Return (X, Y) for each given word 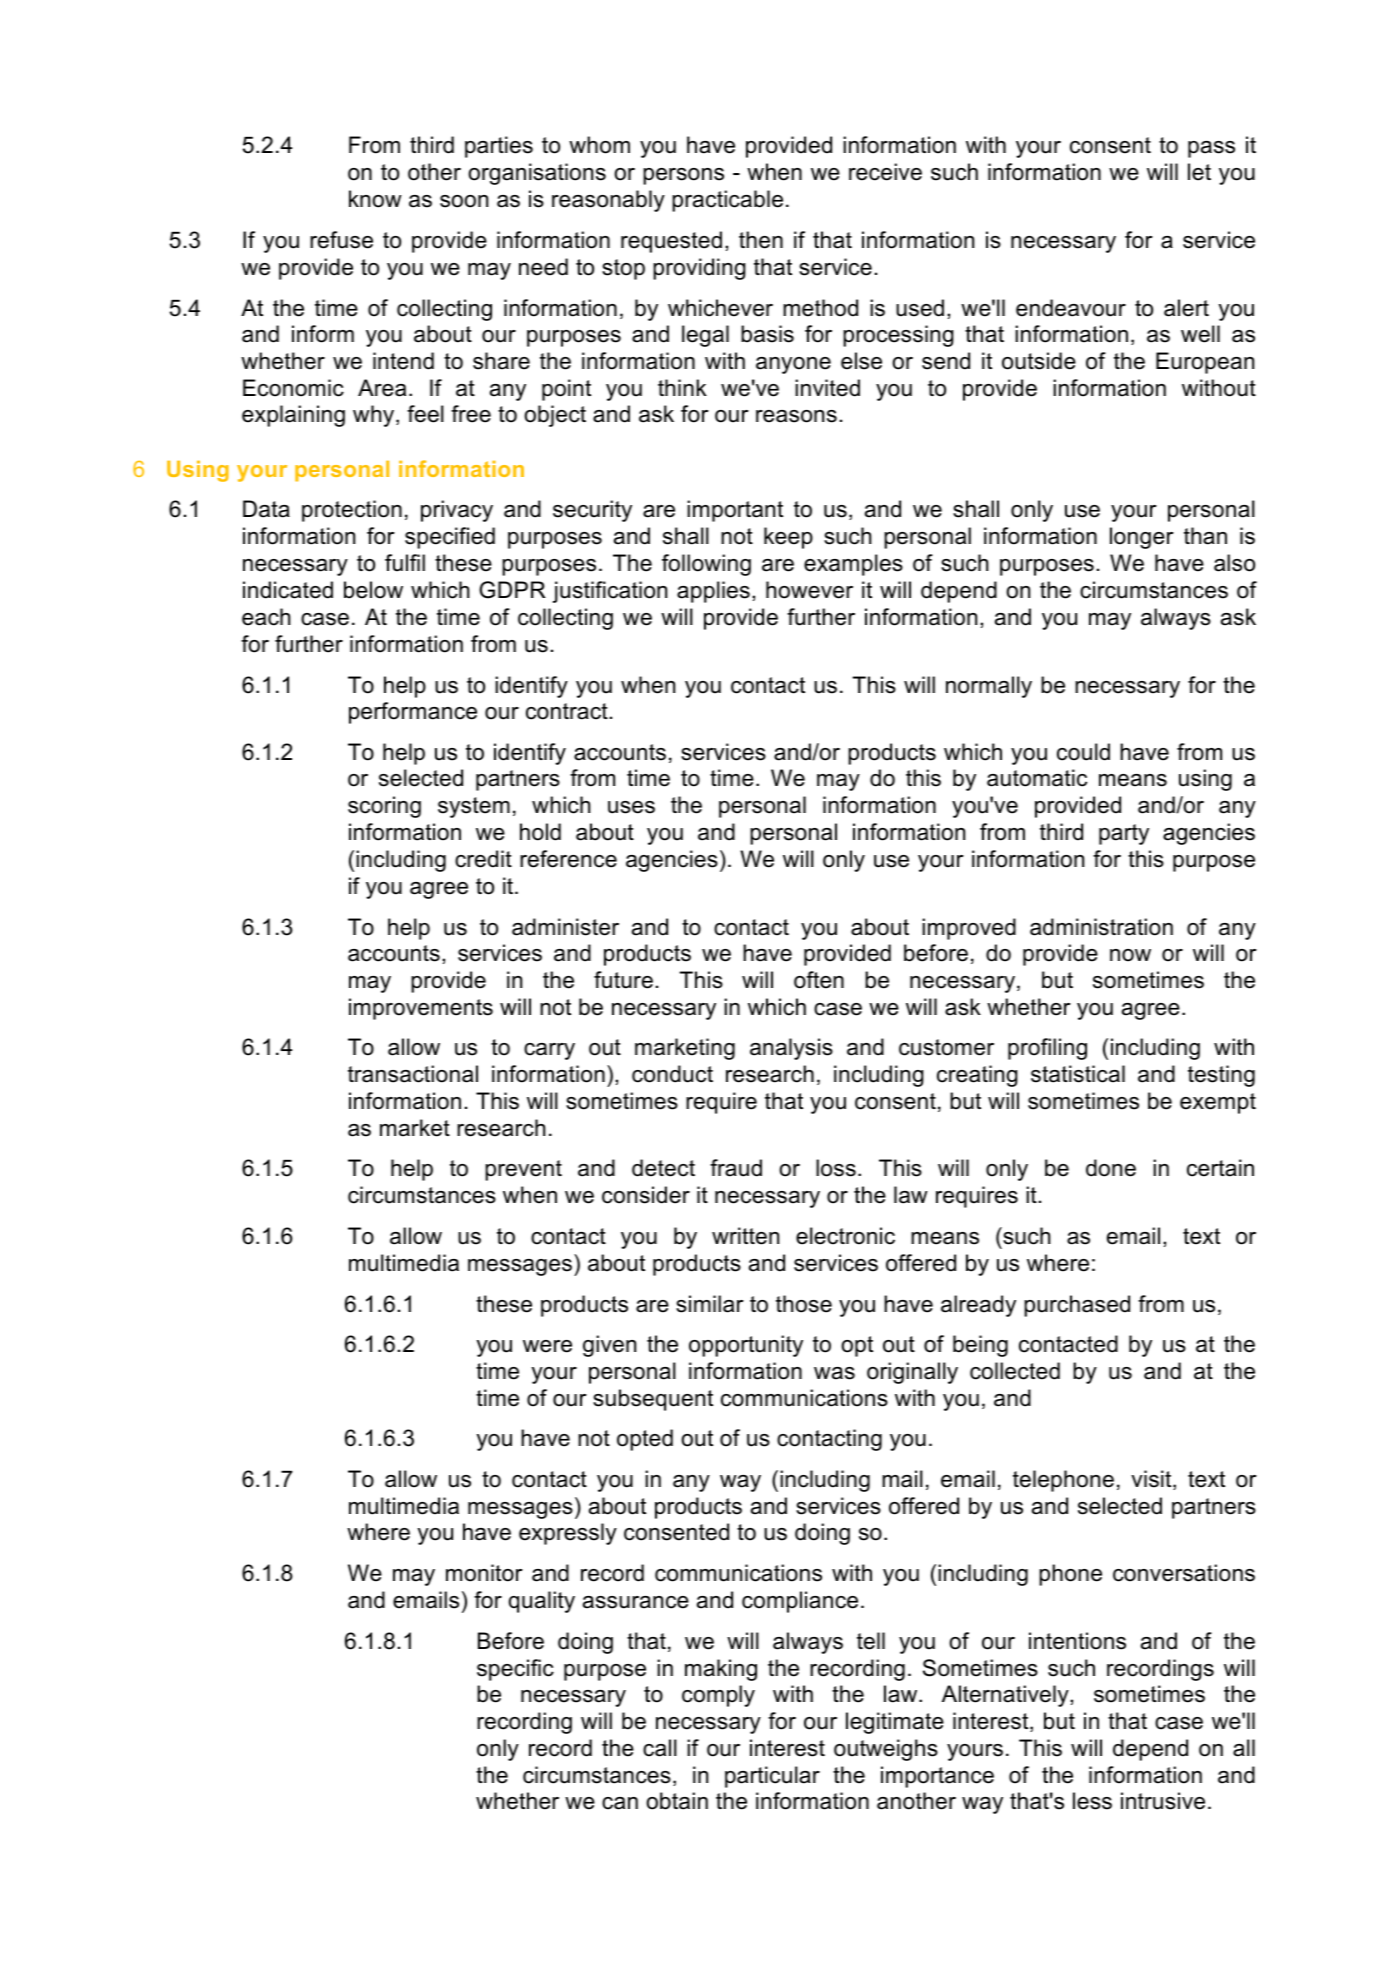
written (745, 1236)
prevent (523, 1170)
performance (413, 713)
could (1083, 752)
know (375, 199)
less (1092, 1801)
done (1111, 1168)
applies (713, 592)
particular (772, 1777)
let (1199, 172)
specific (515, 1670)
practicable (727, 201)
